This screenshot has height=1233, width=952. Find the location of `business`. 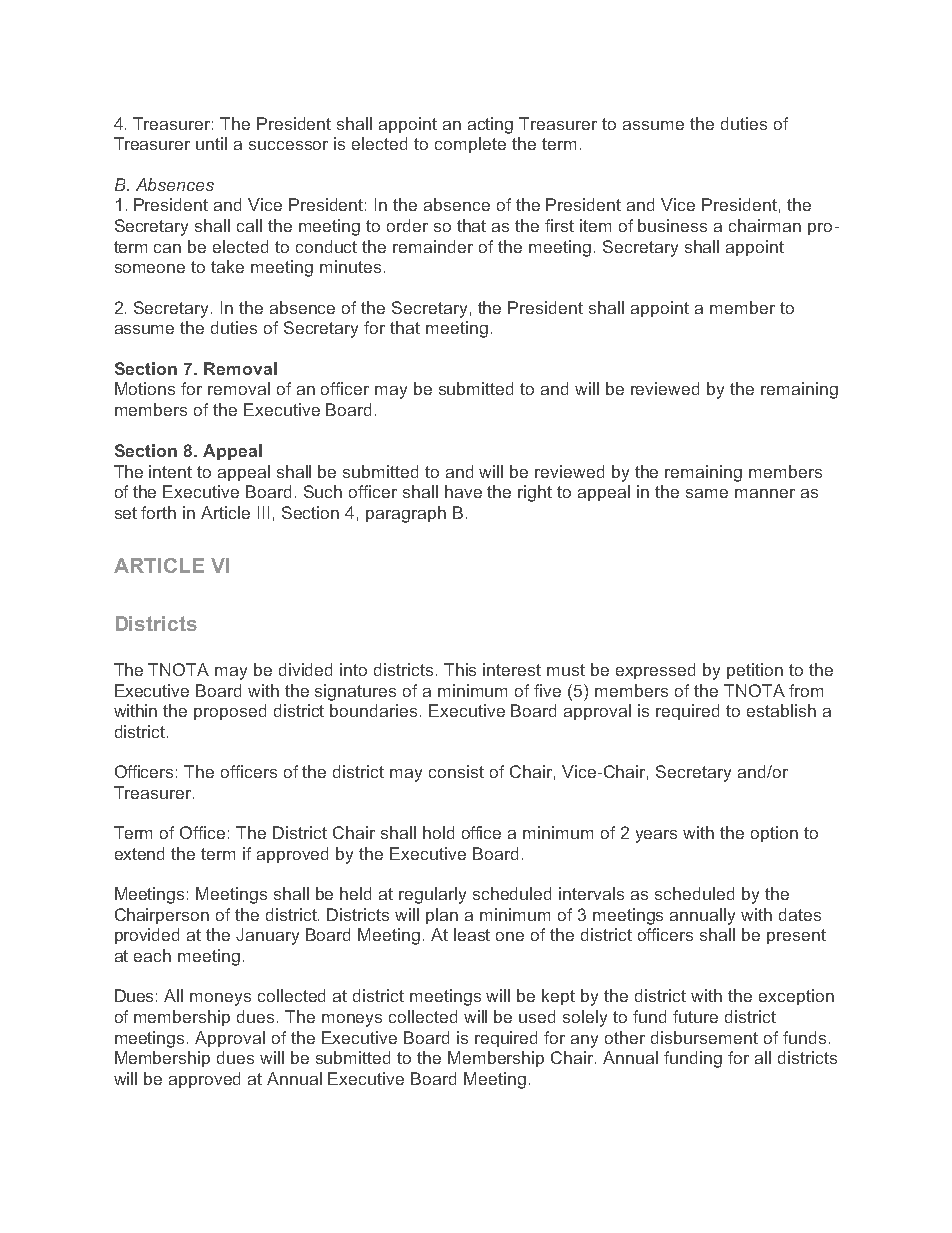

business is located at coordinates (672, 225).
